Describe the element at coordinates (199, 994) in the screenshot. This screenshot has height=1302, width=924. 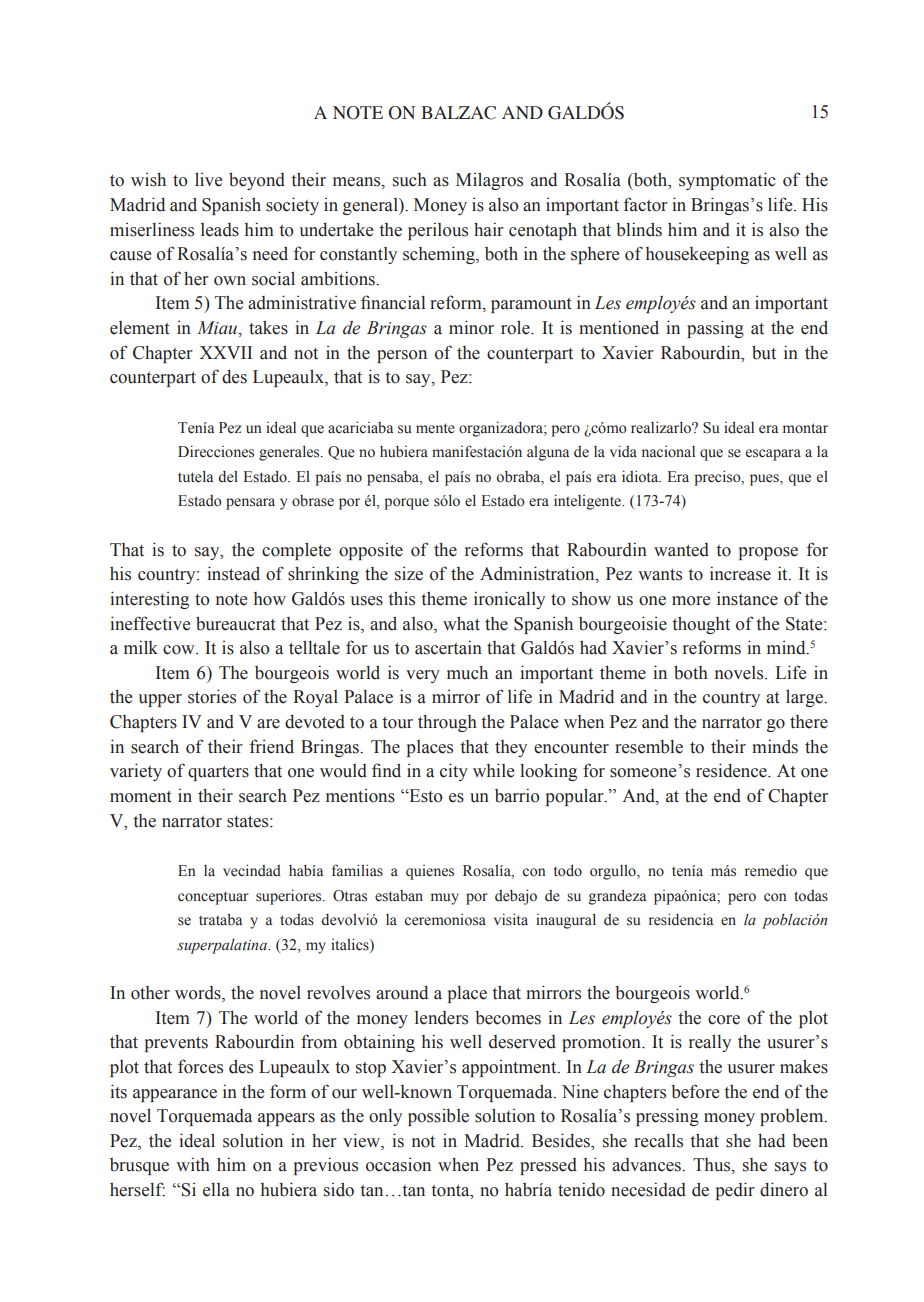
I see `words` at that location.
